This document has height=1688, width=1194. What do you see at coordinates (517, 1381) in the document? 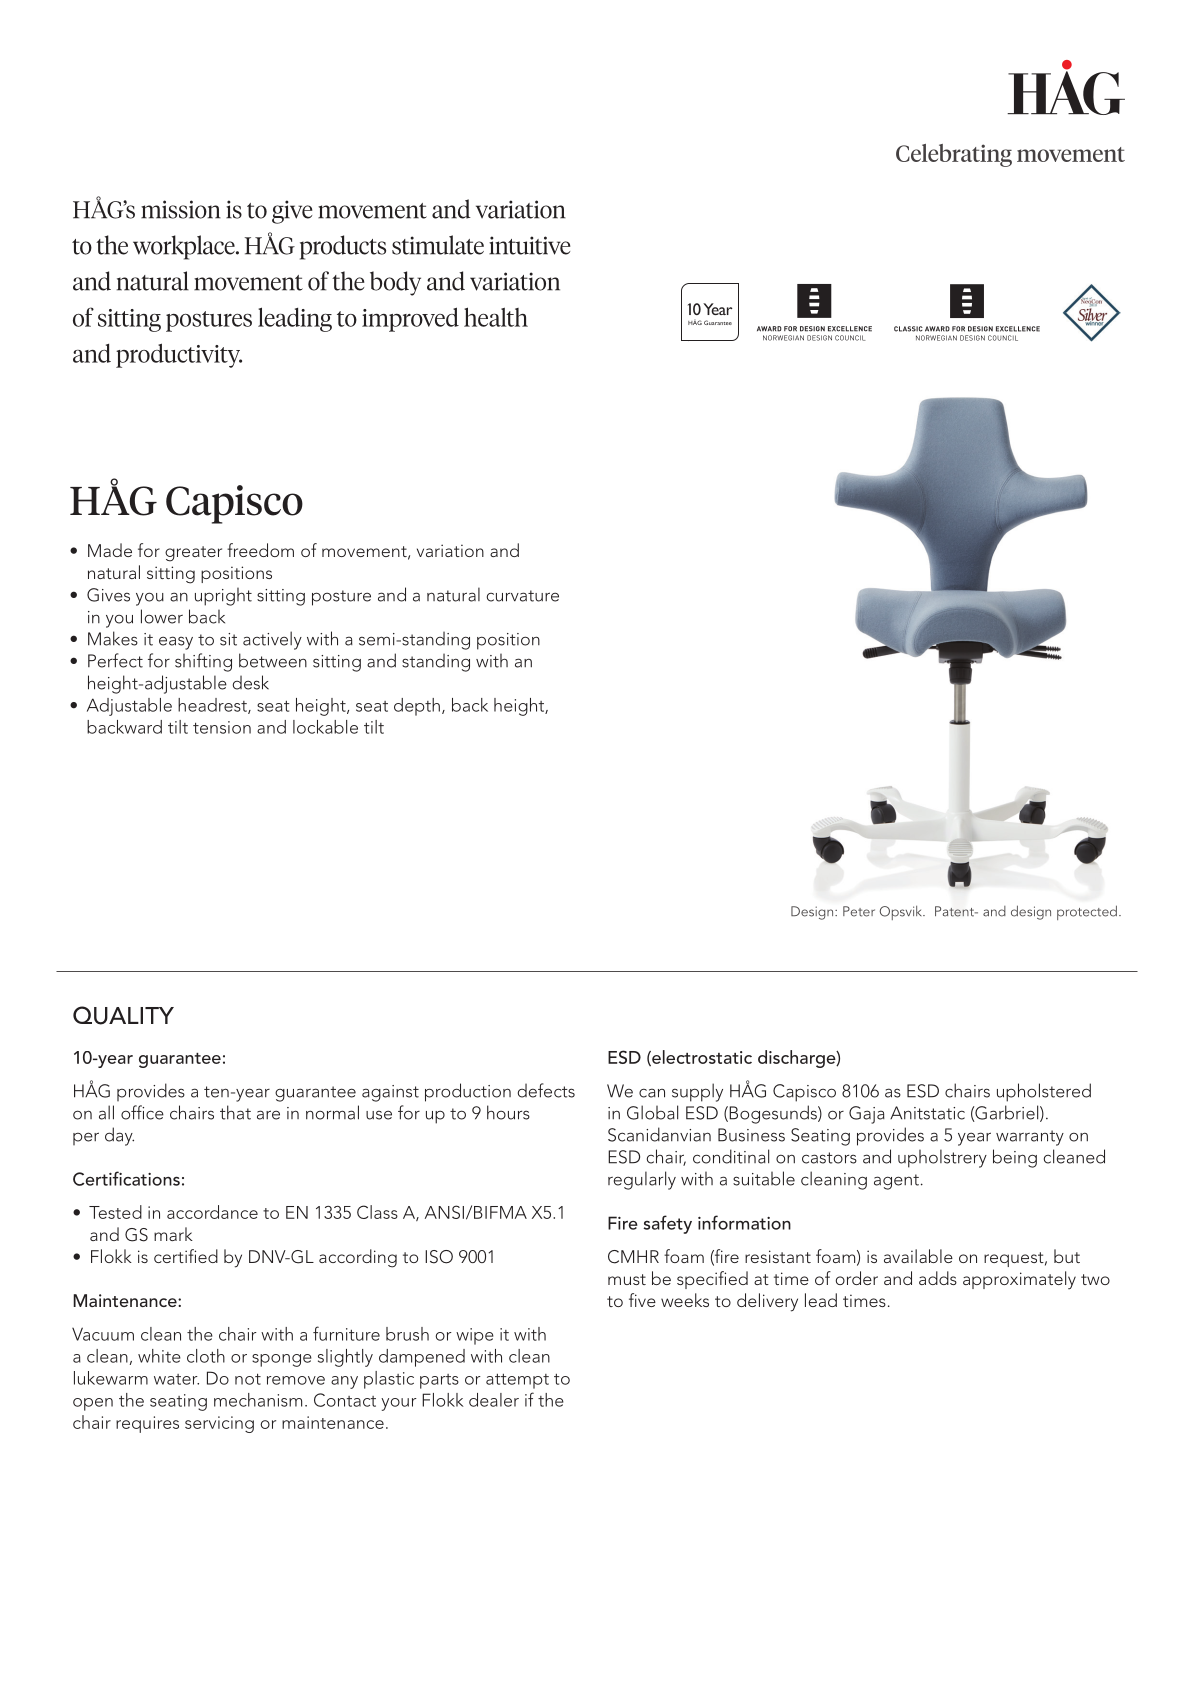
I see `attempt` at bounding box center [517, 1381].
